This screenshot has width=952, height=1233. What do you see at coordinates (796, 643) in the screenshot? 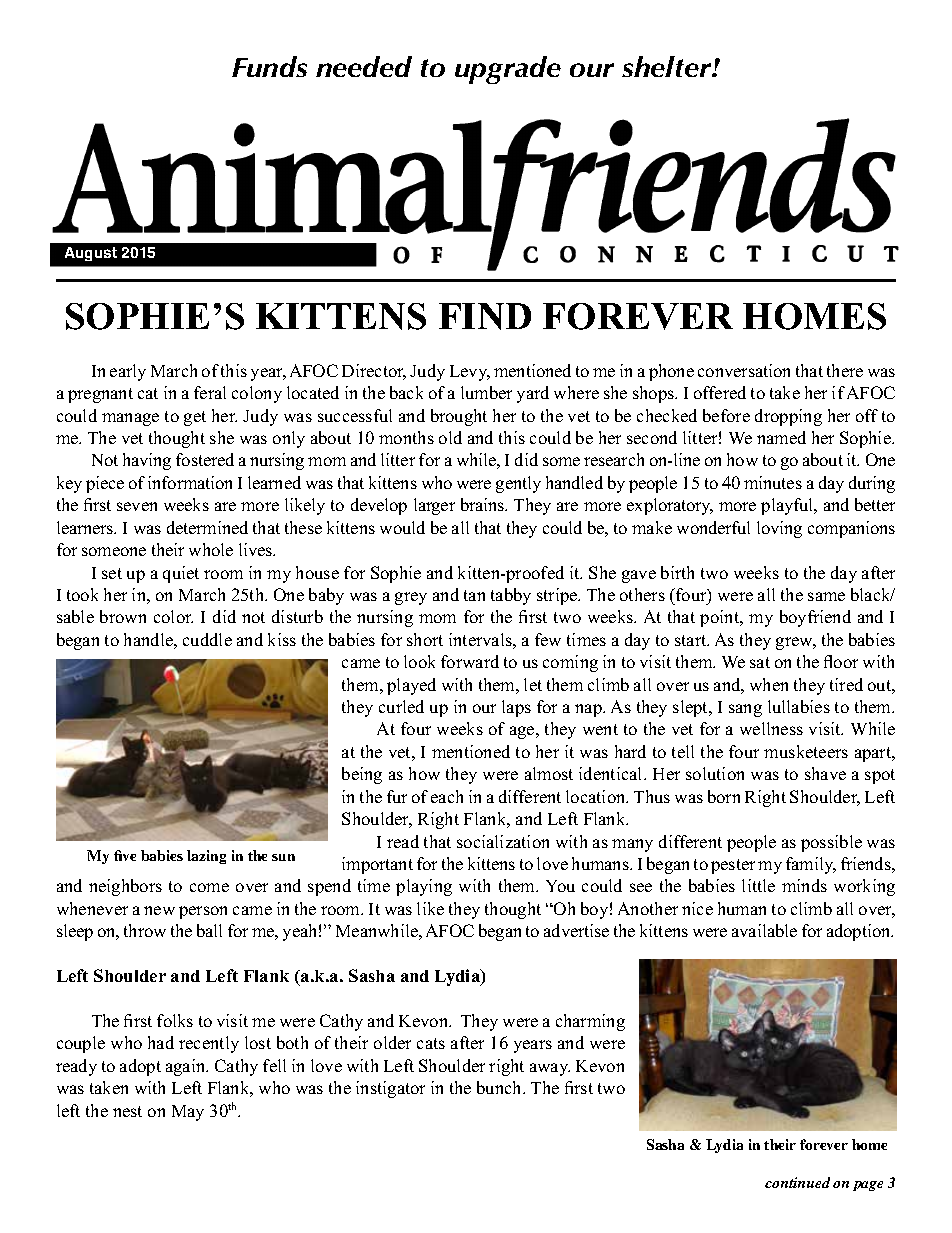
I see `grew` at bounding box center [796, 643].
